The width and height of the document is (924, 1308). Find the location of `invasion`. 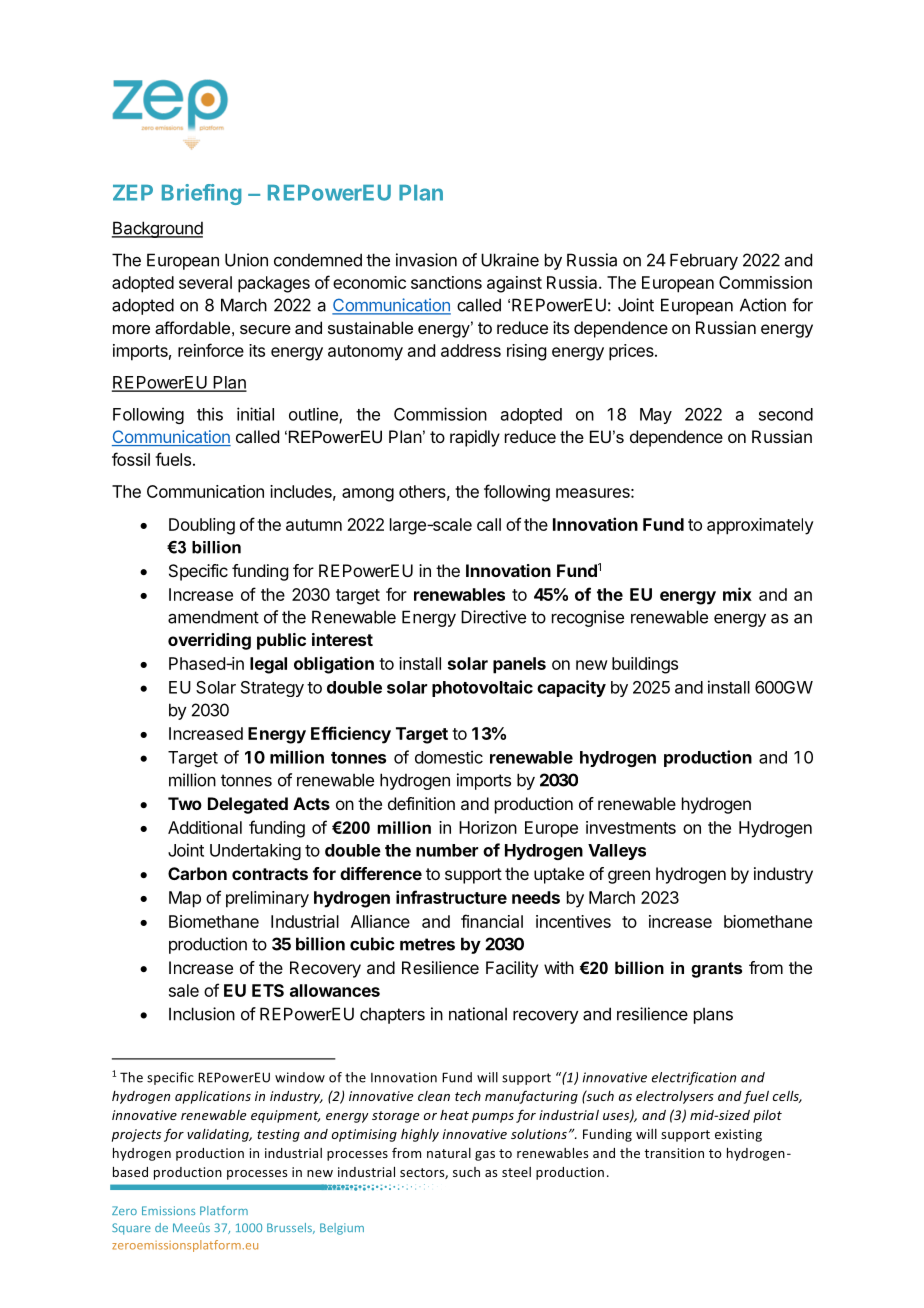

invasion is located at coordinates (426, 260).
